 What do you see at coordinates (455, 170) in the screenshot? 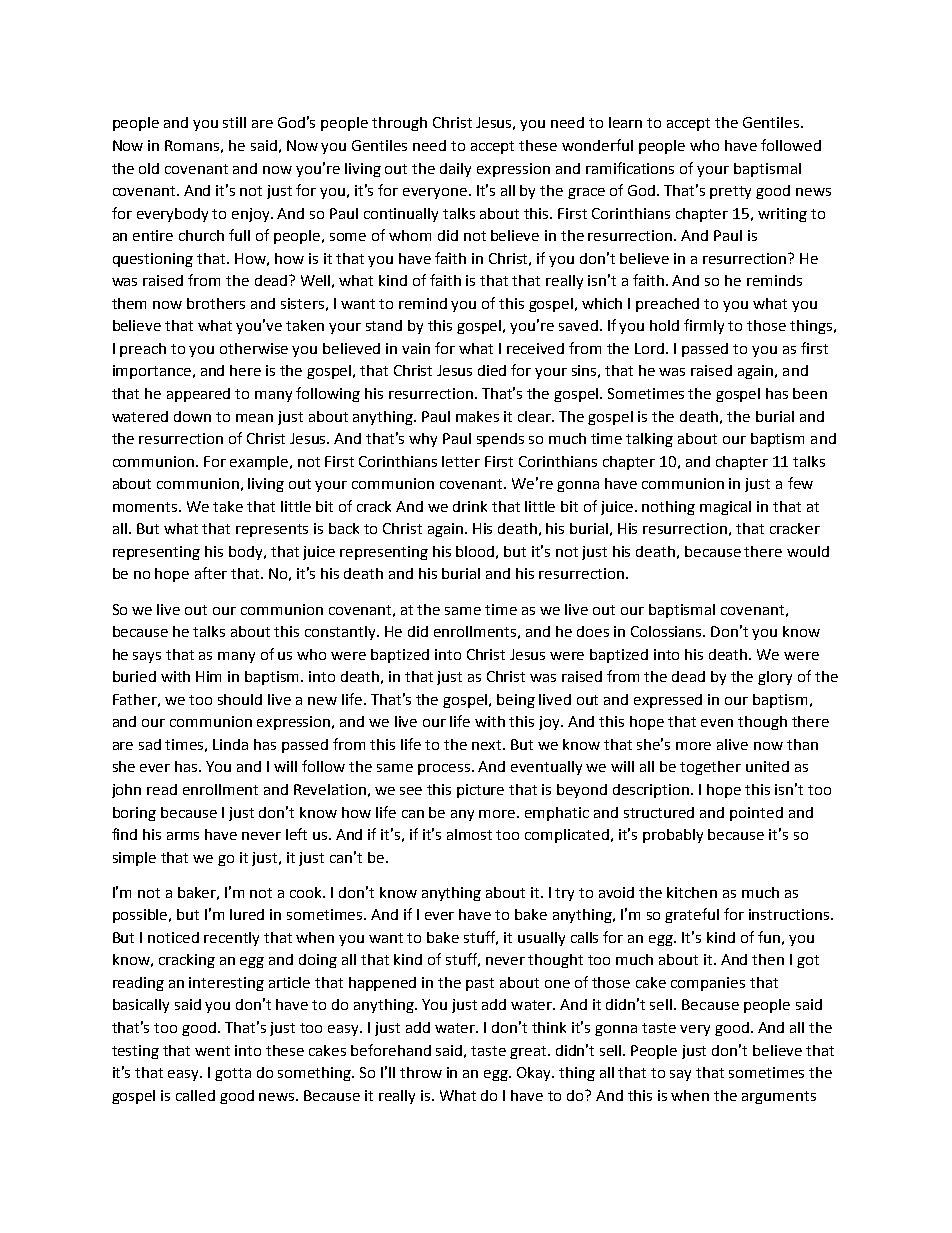
I see `daily` at bounding box center [455, 170].
